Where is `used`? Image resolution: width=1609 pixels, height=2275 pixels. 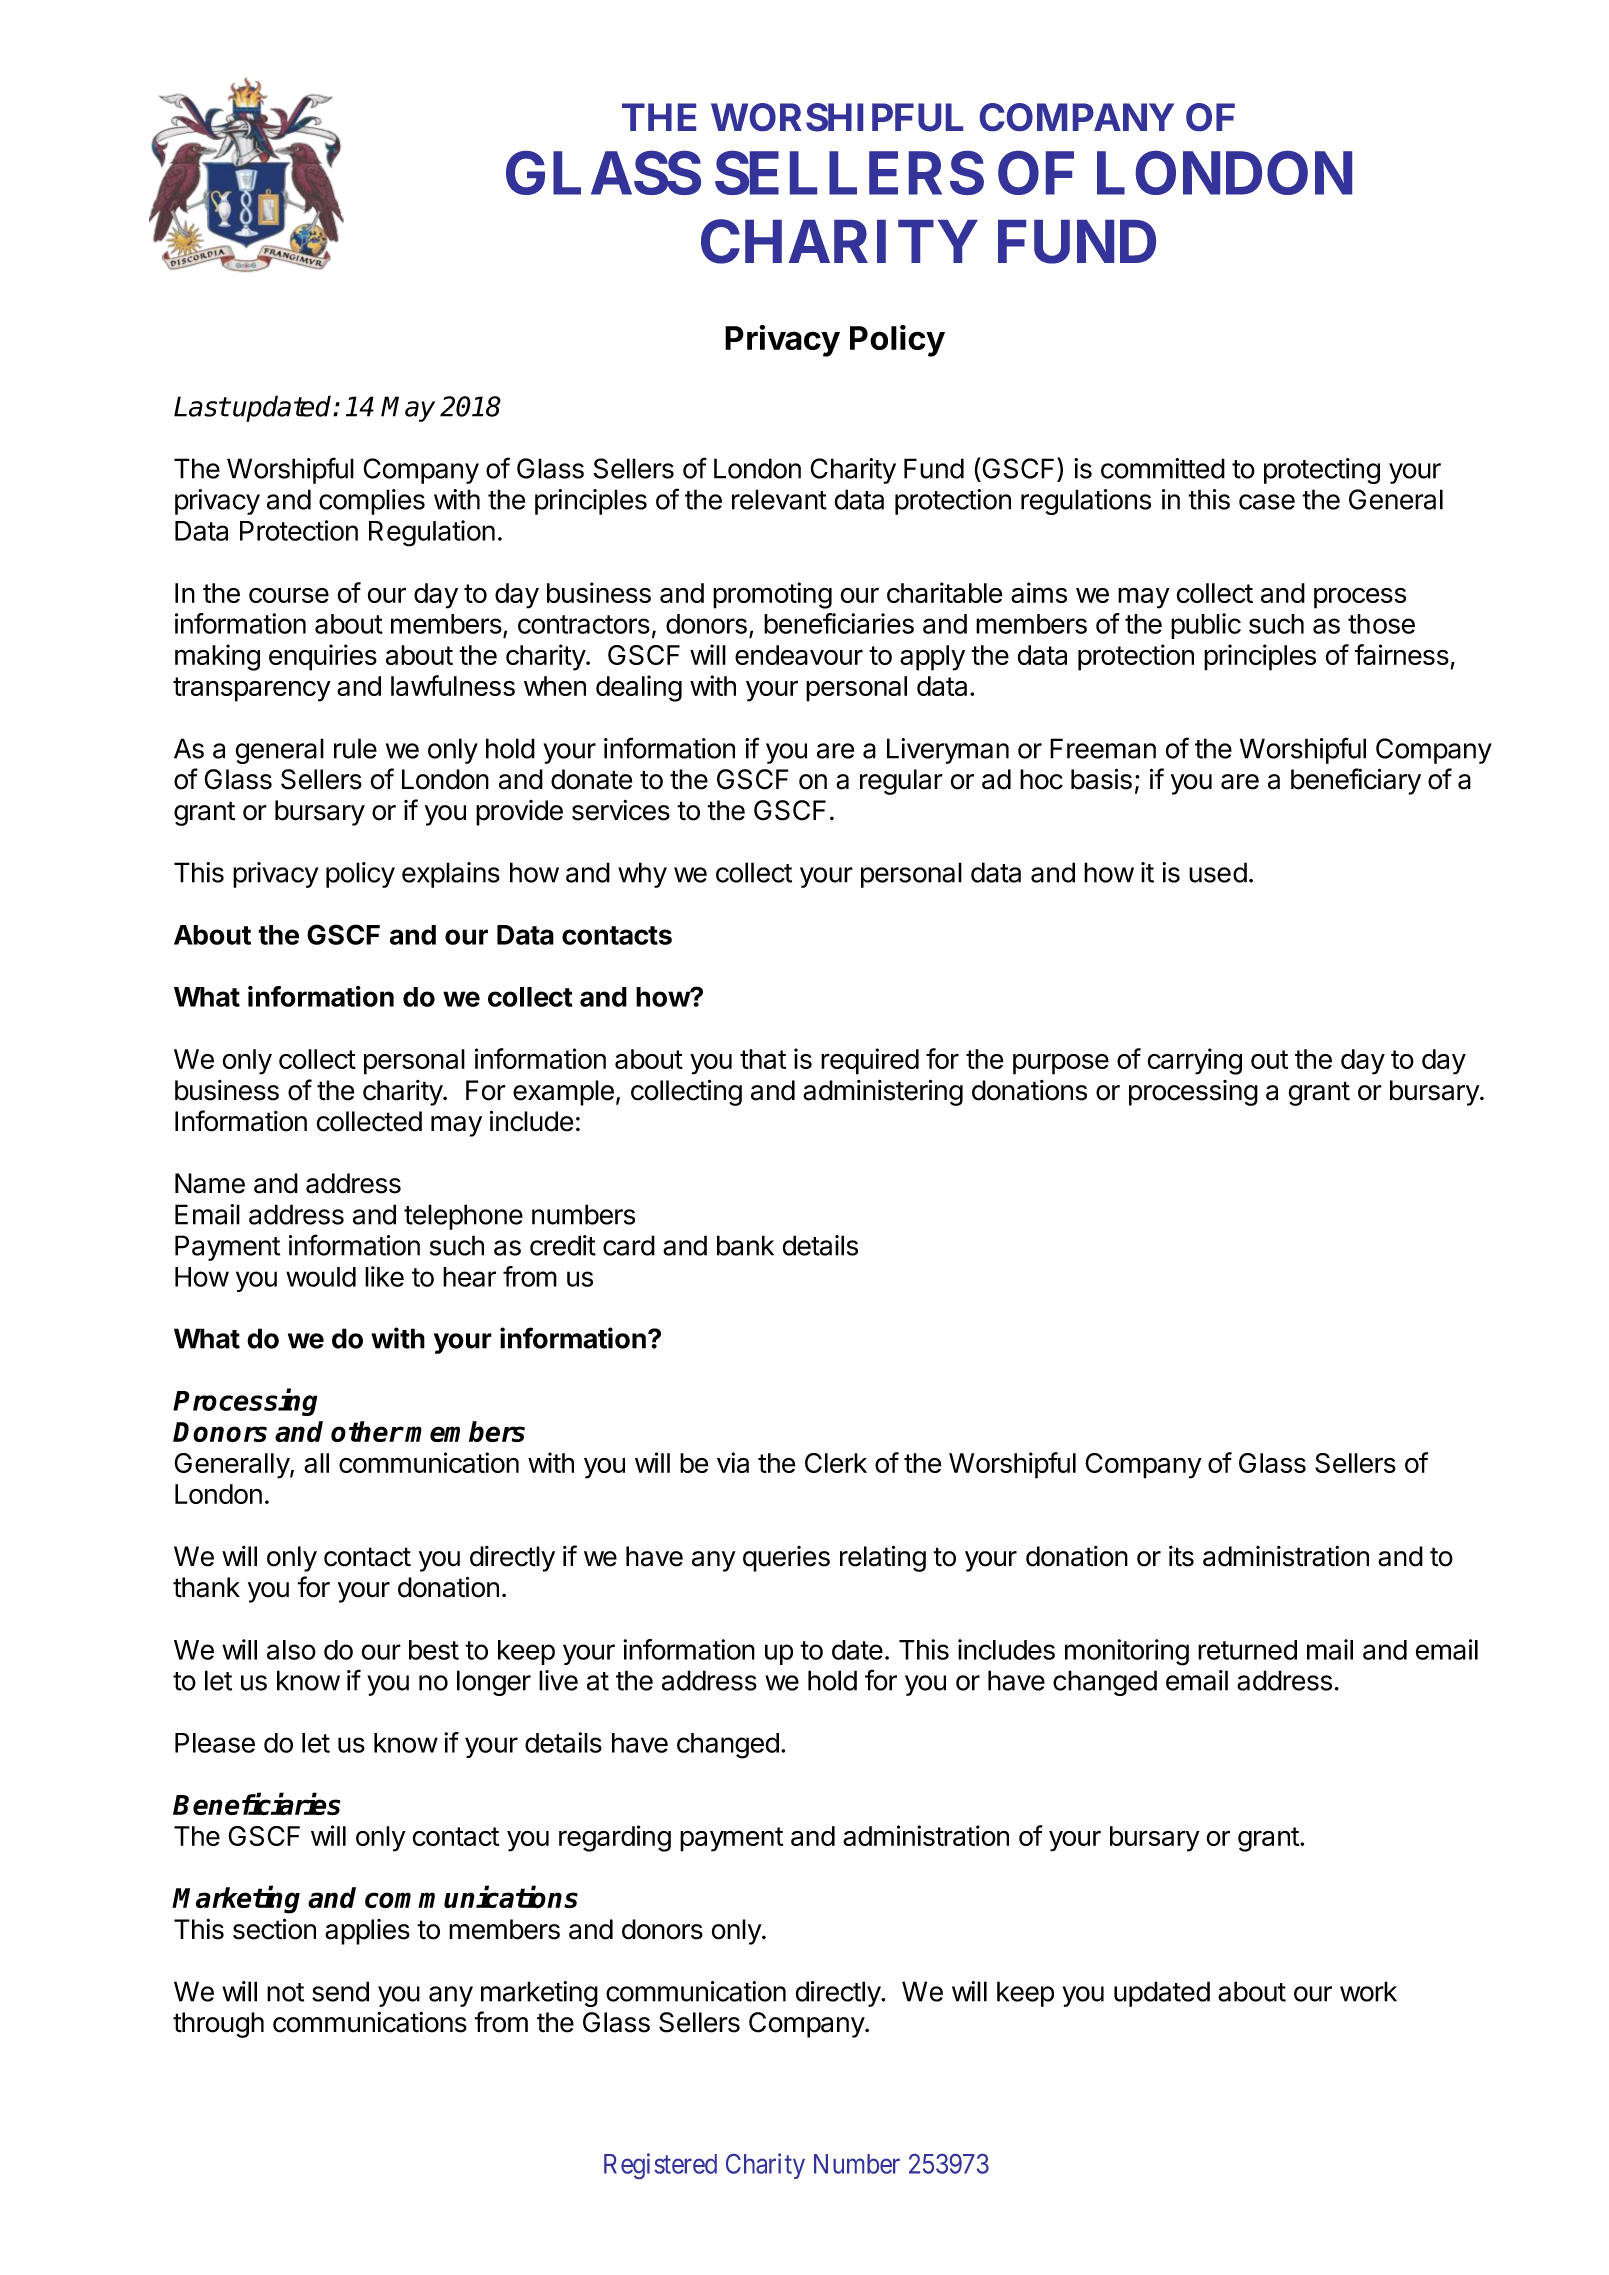 used is located at coordinates (1218, 872).
